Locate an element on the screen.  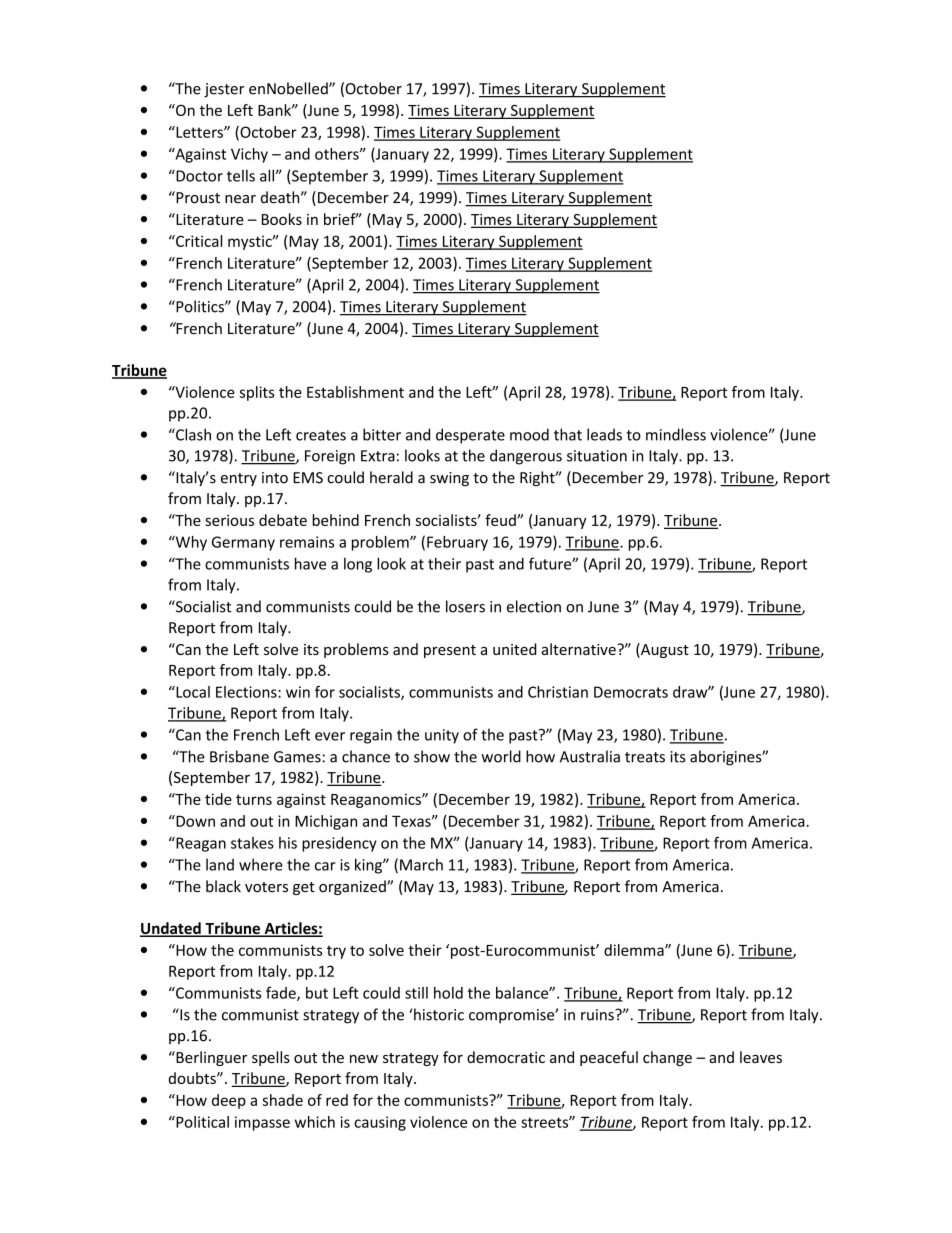
treats is located at coordinates (645, 757).
